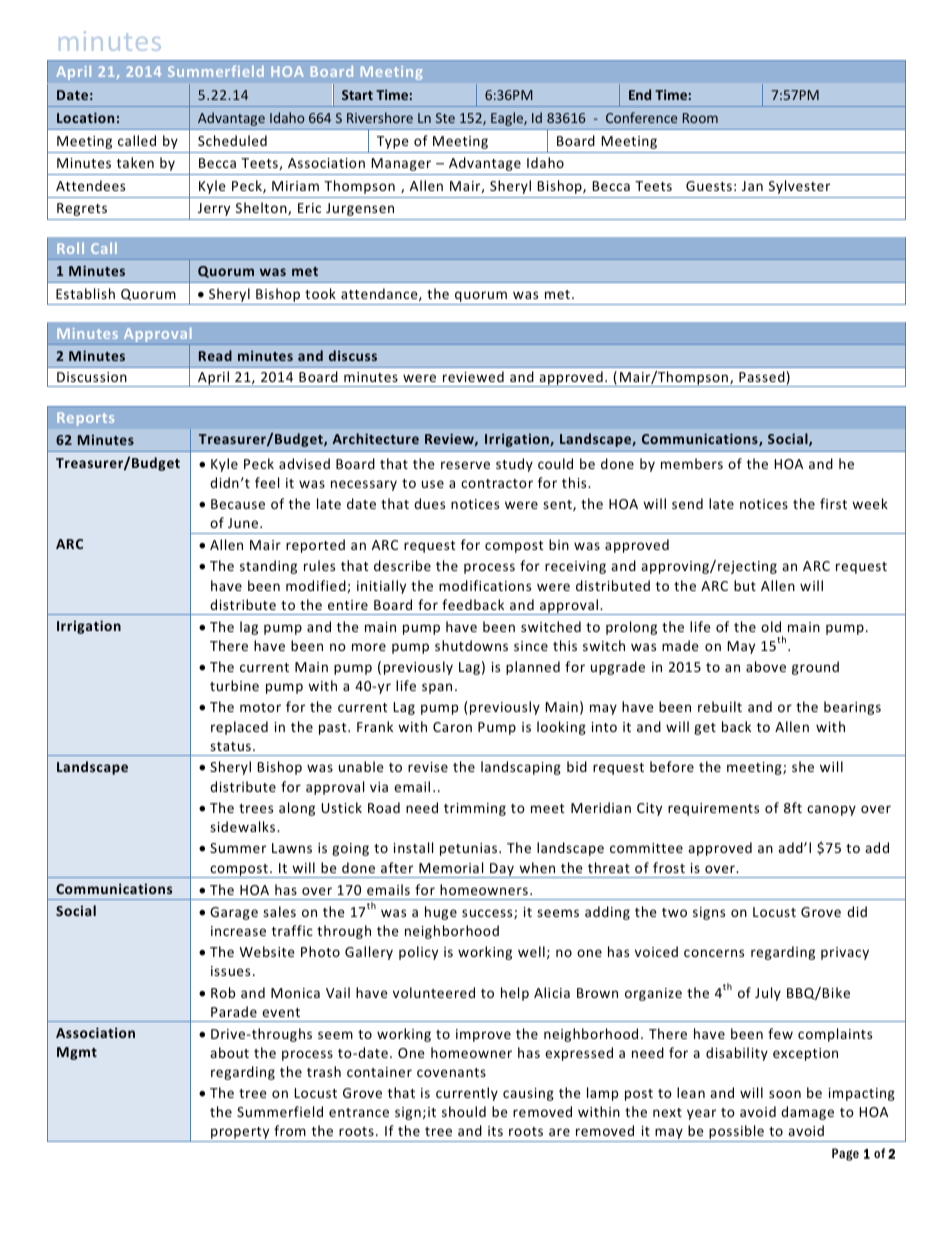  I want to click on canopy, so click(831, 810).
